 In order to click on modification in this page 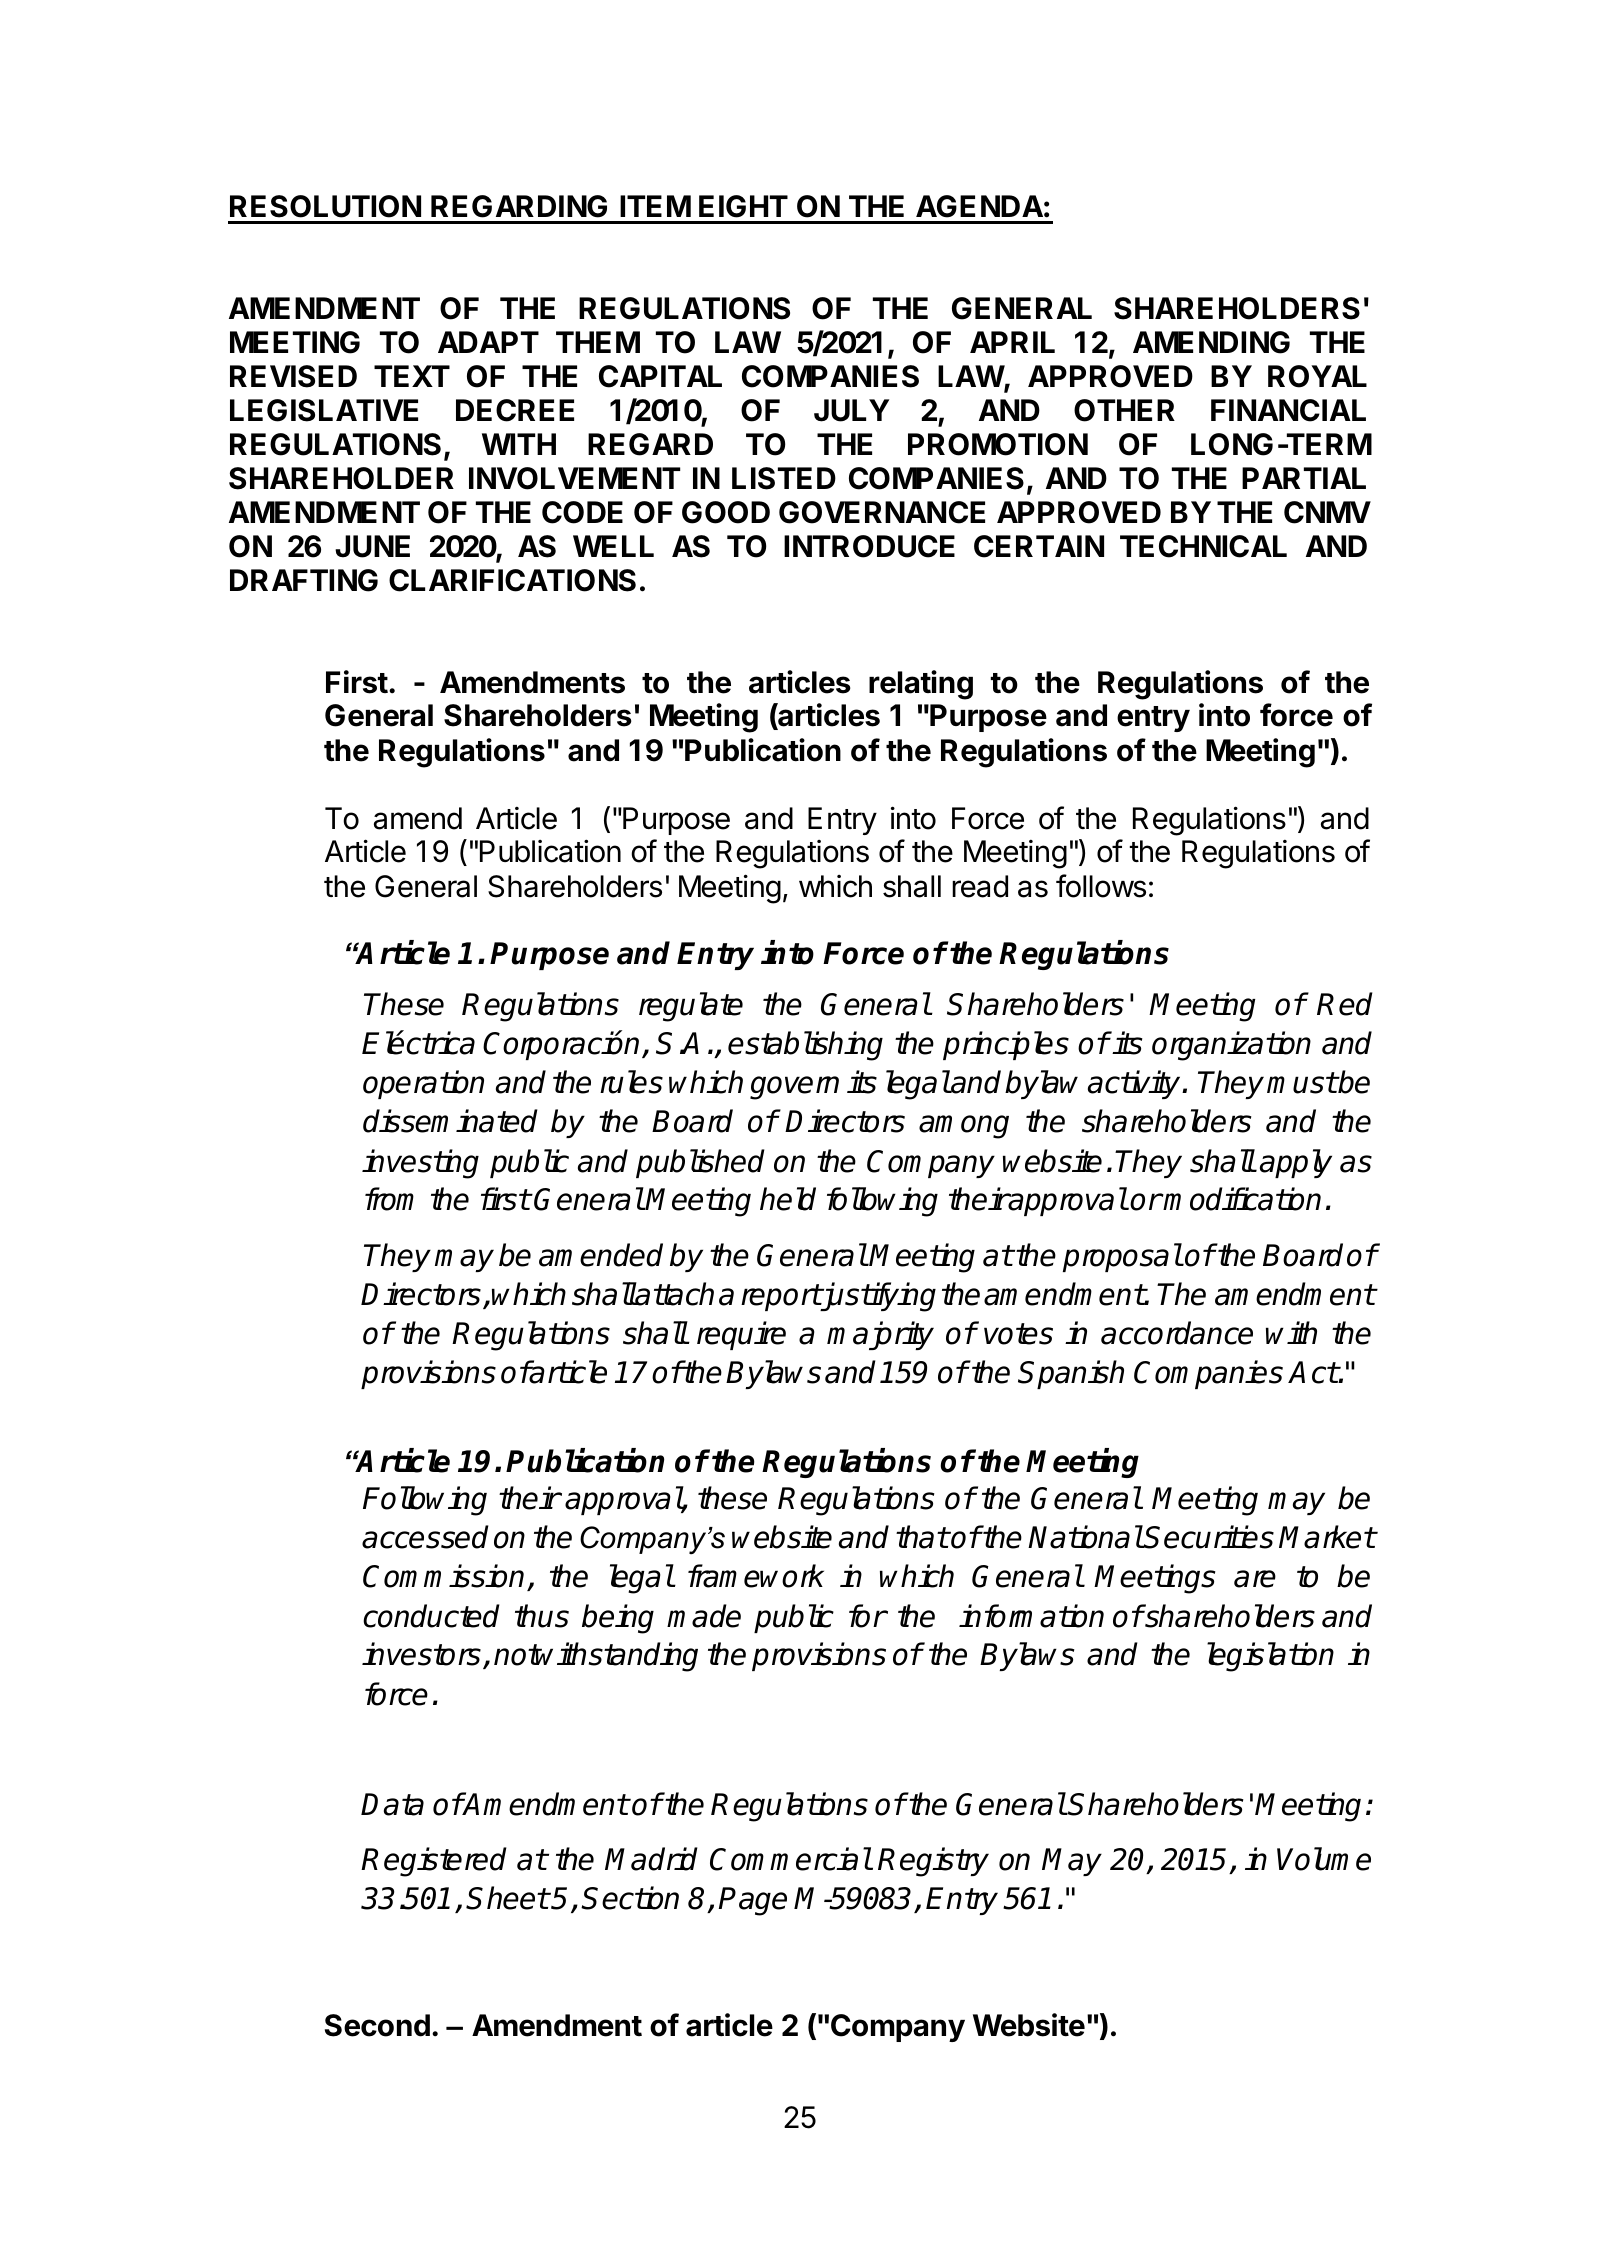, I will do `click(1242, 1199)`.
